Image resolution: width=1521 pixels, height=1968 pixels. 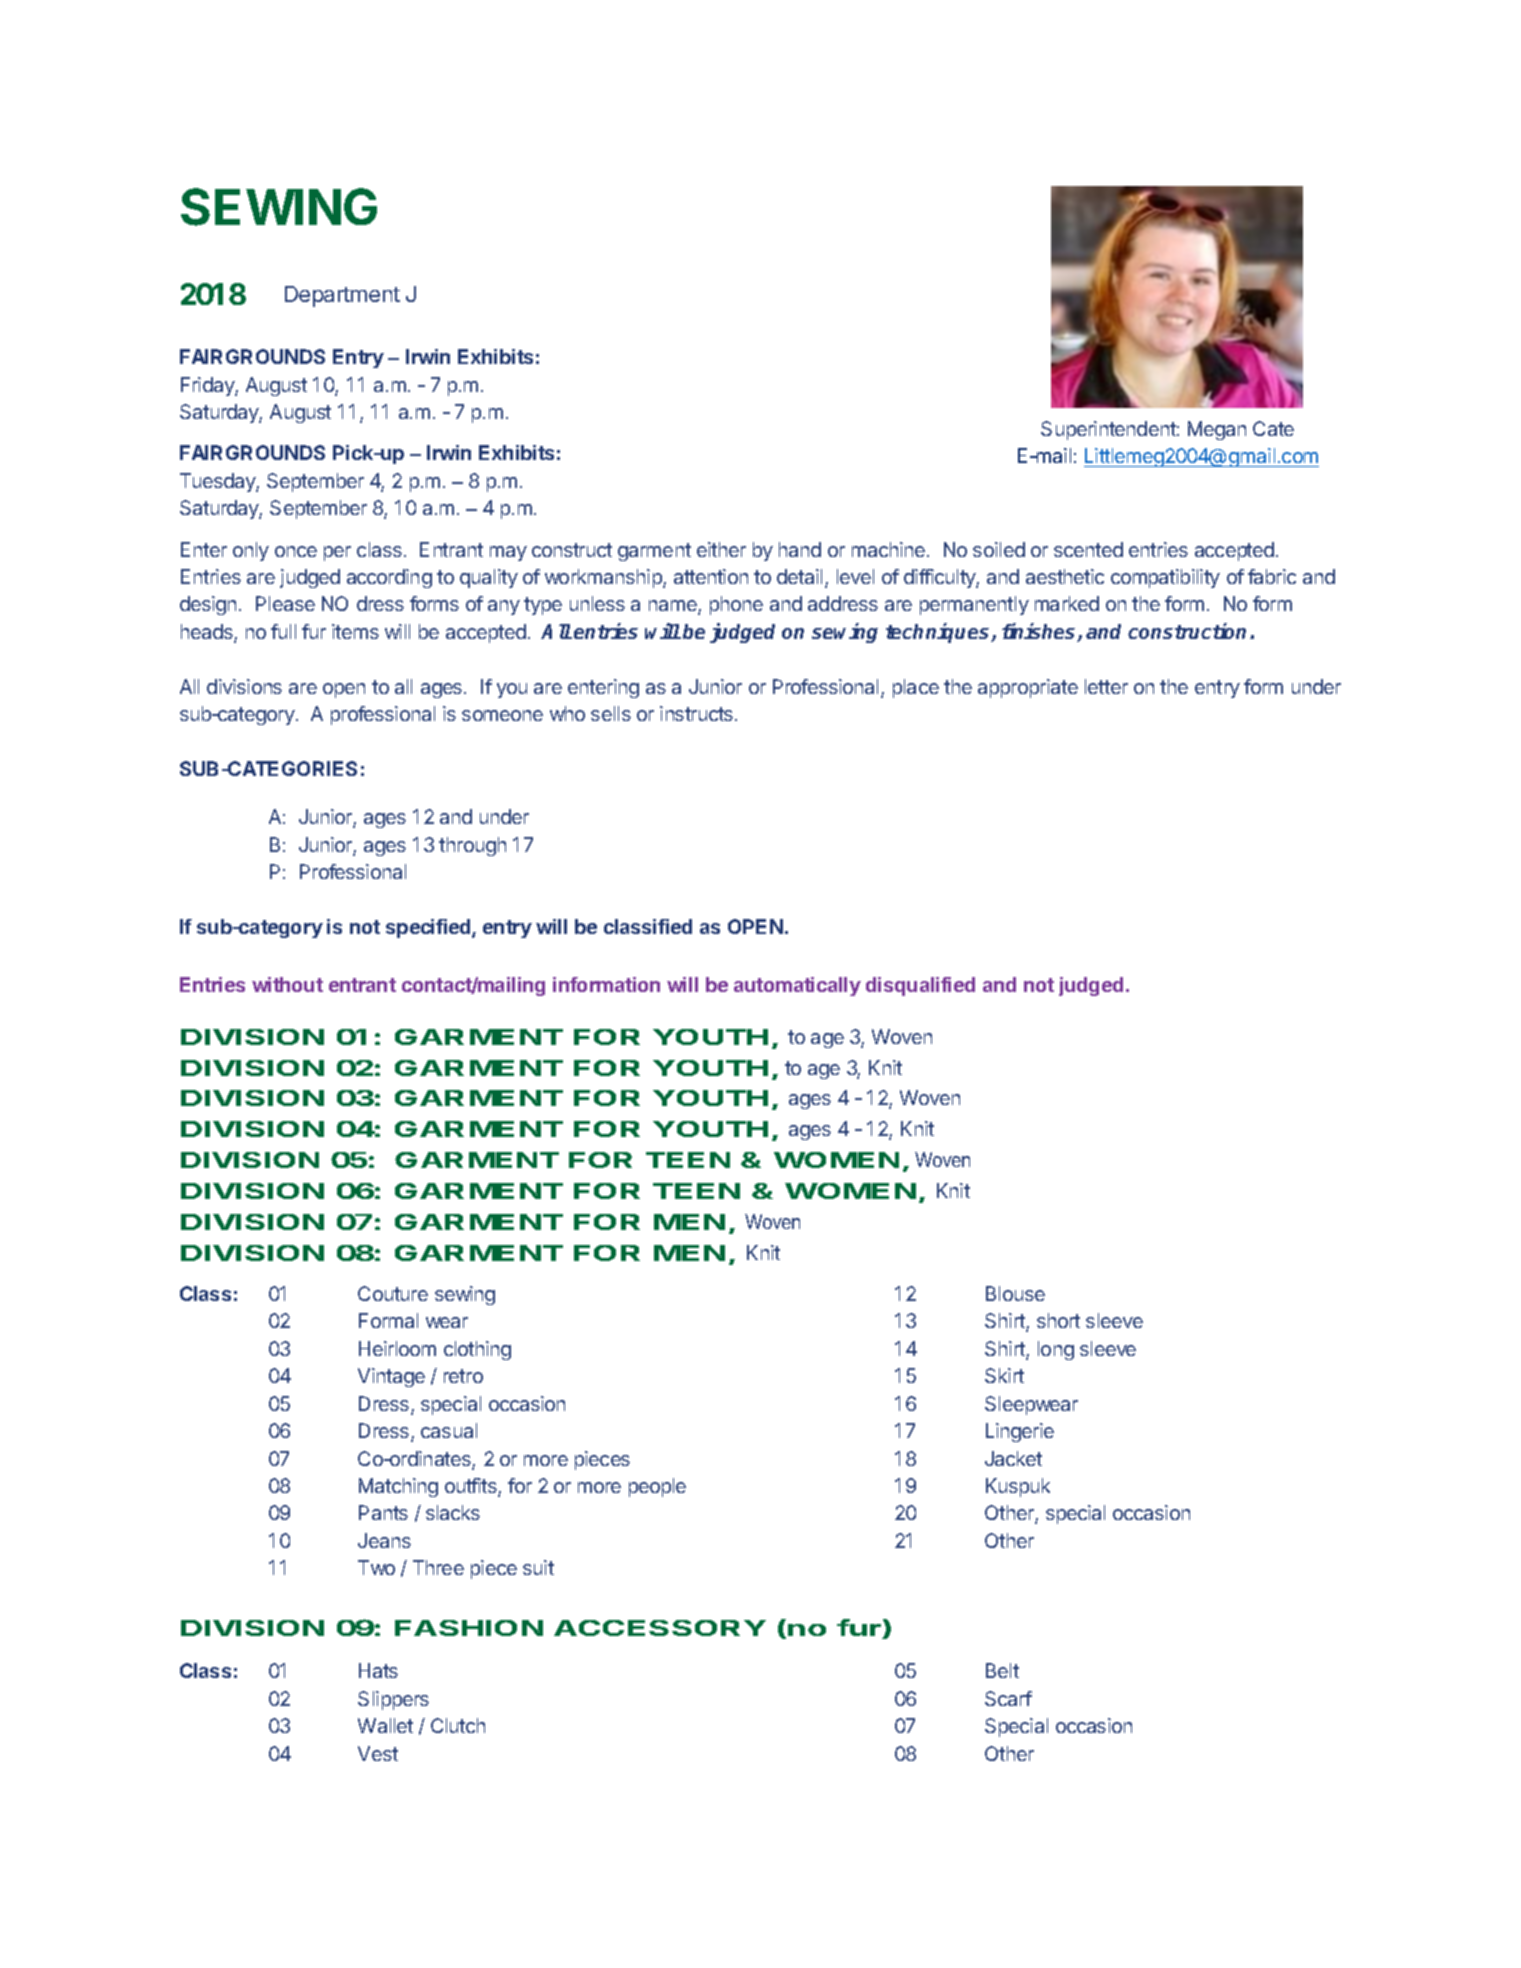 What do you see at coordinates (920, 986) in the document?
I see `disqualified` at bounding box center [920, 986].
